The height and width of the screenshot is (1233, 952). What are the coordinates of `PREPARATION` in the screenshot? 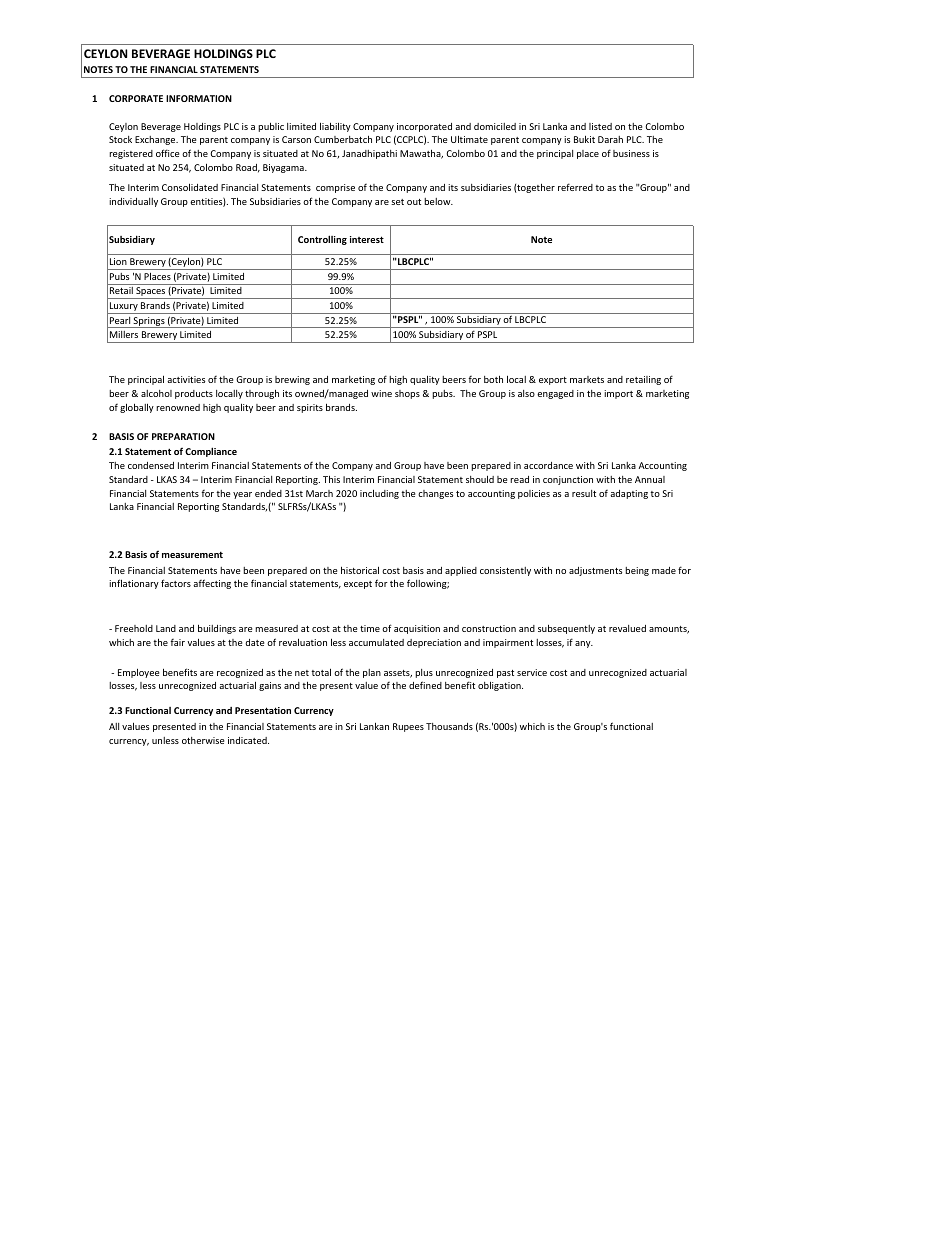 It's located at (183, 436).
